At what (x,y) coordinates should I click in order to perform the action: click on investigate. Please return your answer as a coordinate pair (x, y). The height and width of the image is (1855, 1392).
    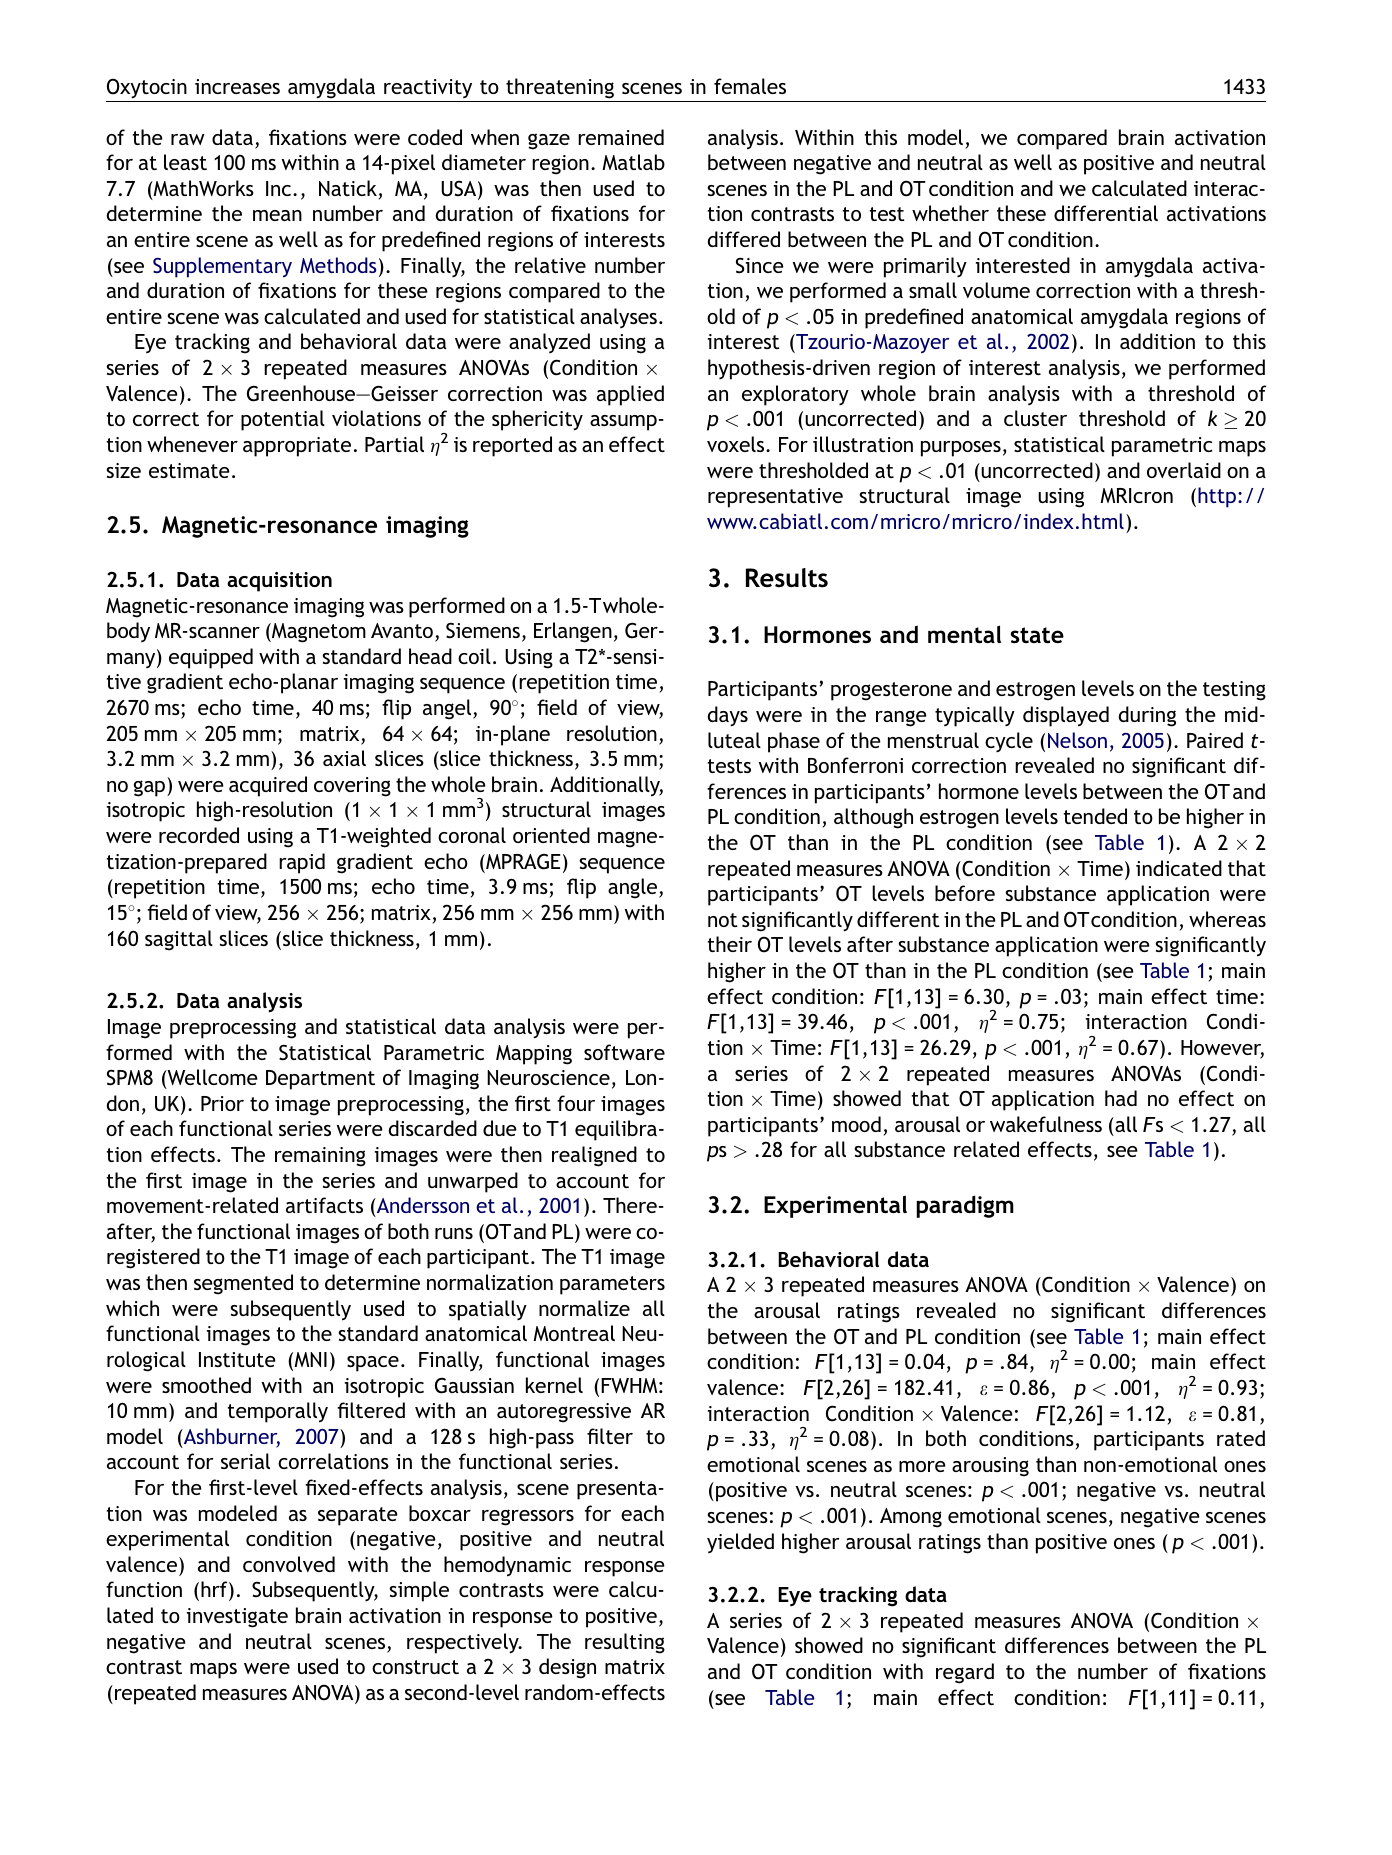
    Looking at the image, I should click on (237, 1618).
